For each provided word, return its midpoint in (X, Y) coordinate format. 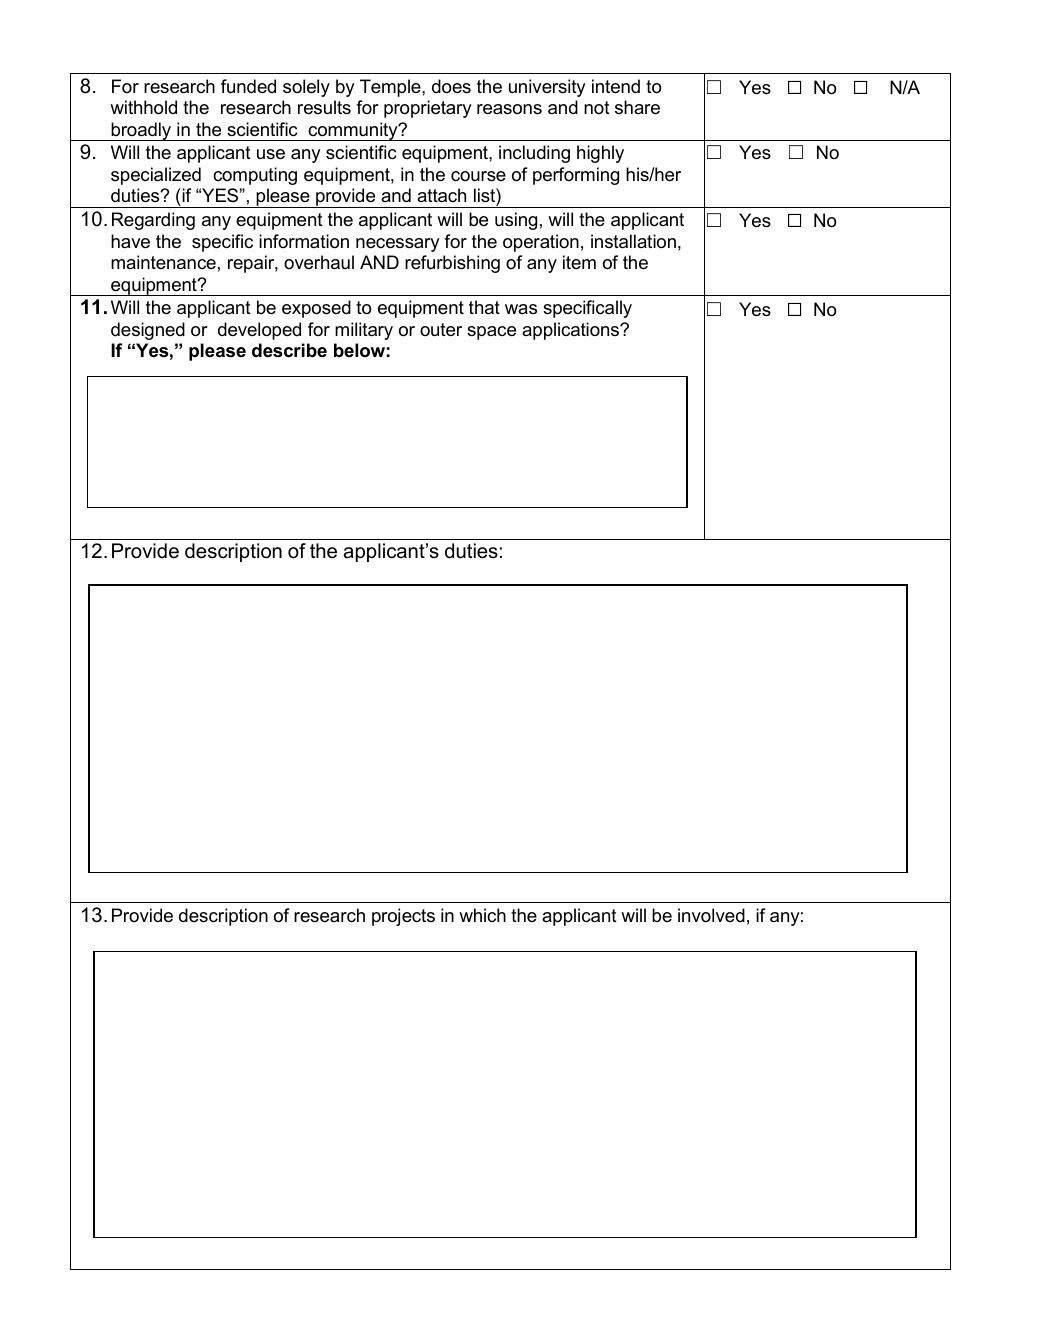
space (491, 333)
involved (711, 915)
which (482, 915)
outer (441, 330)
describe (289, 350)
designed (148, 331)
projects (403, 917)
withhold (143, 107)
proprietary (428, 109)
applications (571, 331)
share (637, 107)
